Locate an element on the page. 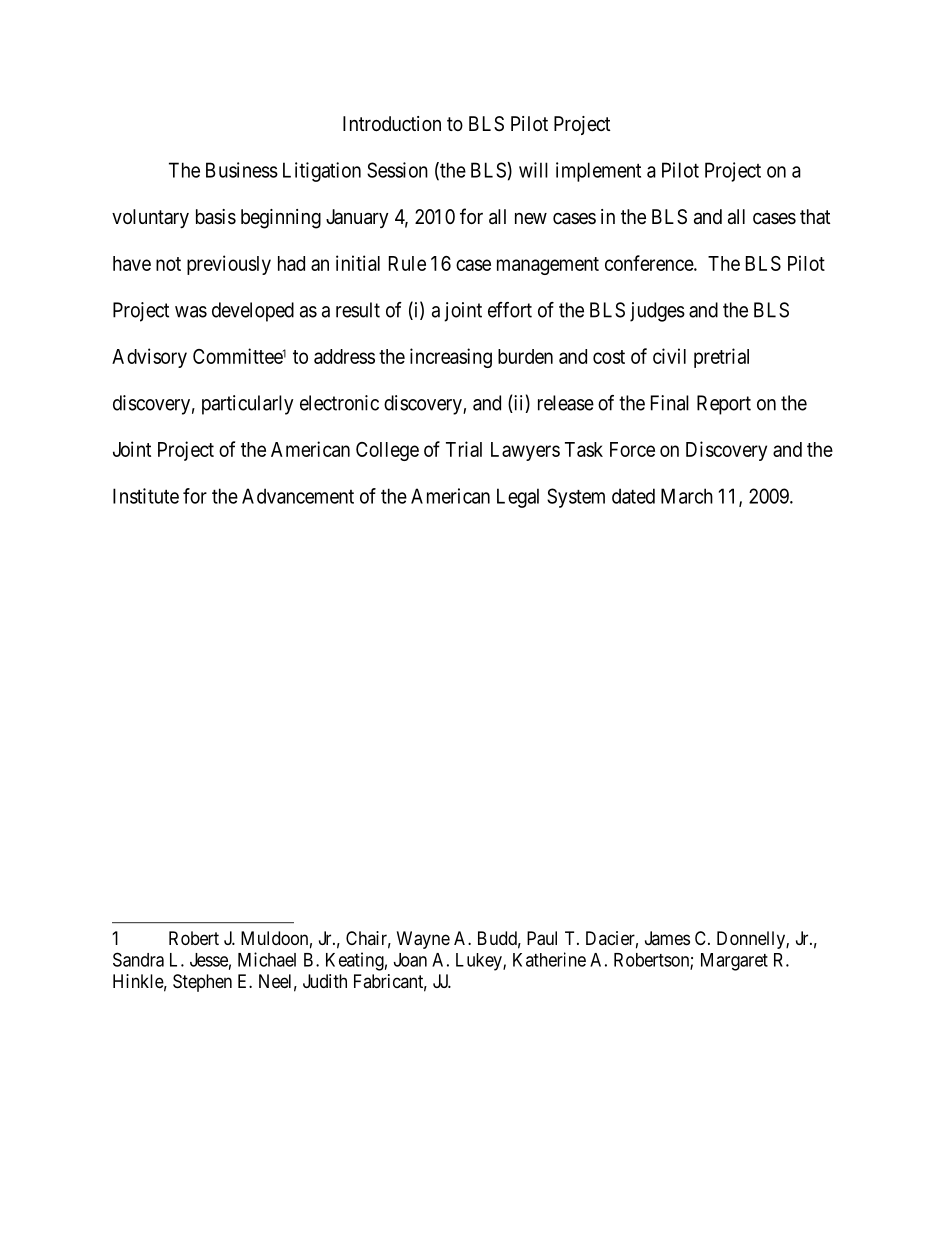 The height and width of the document is (1233, 952). increasing is located at coordinates (451, 358).
